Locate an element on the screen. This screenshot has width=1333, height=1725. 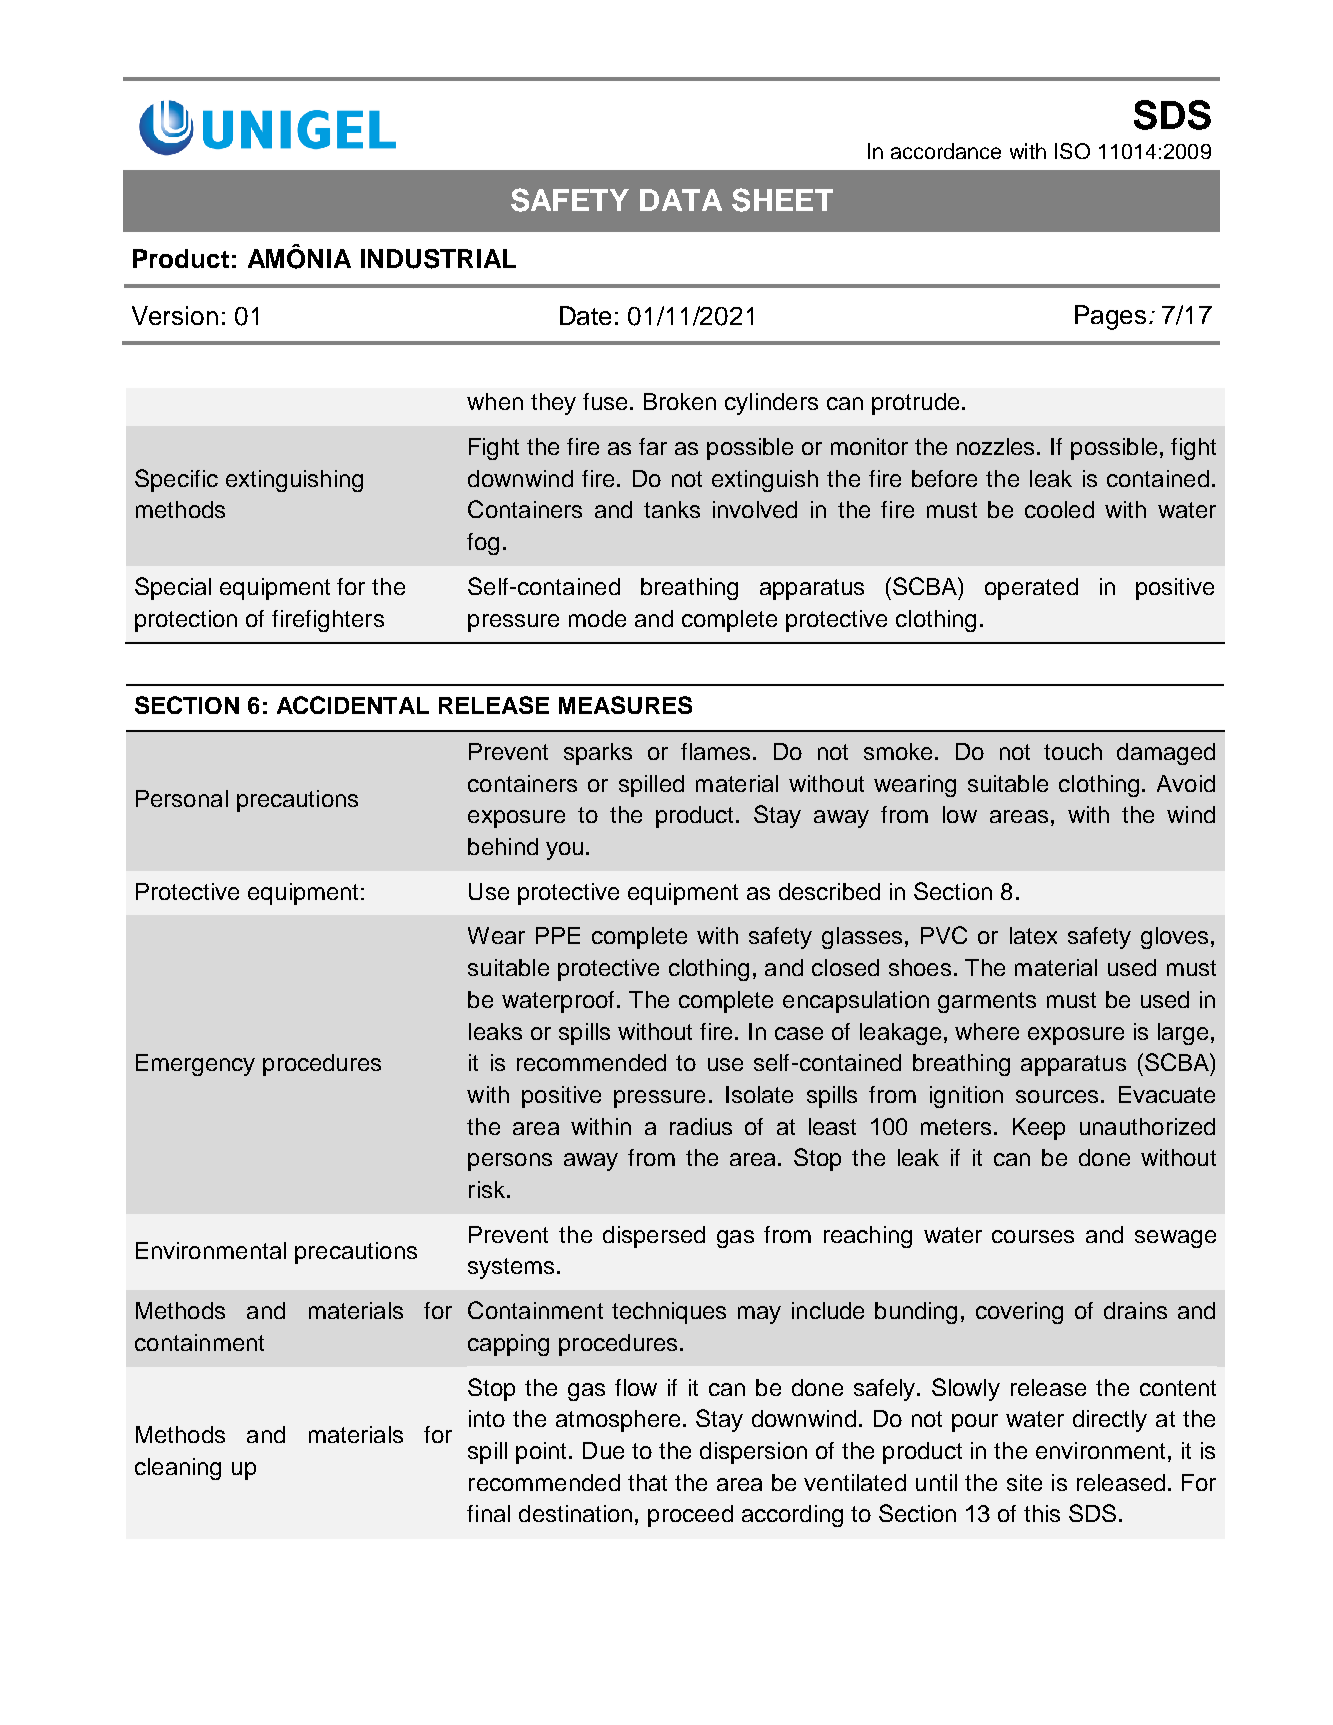
cleaning is located at coordinates (178, 1469).
